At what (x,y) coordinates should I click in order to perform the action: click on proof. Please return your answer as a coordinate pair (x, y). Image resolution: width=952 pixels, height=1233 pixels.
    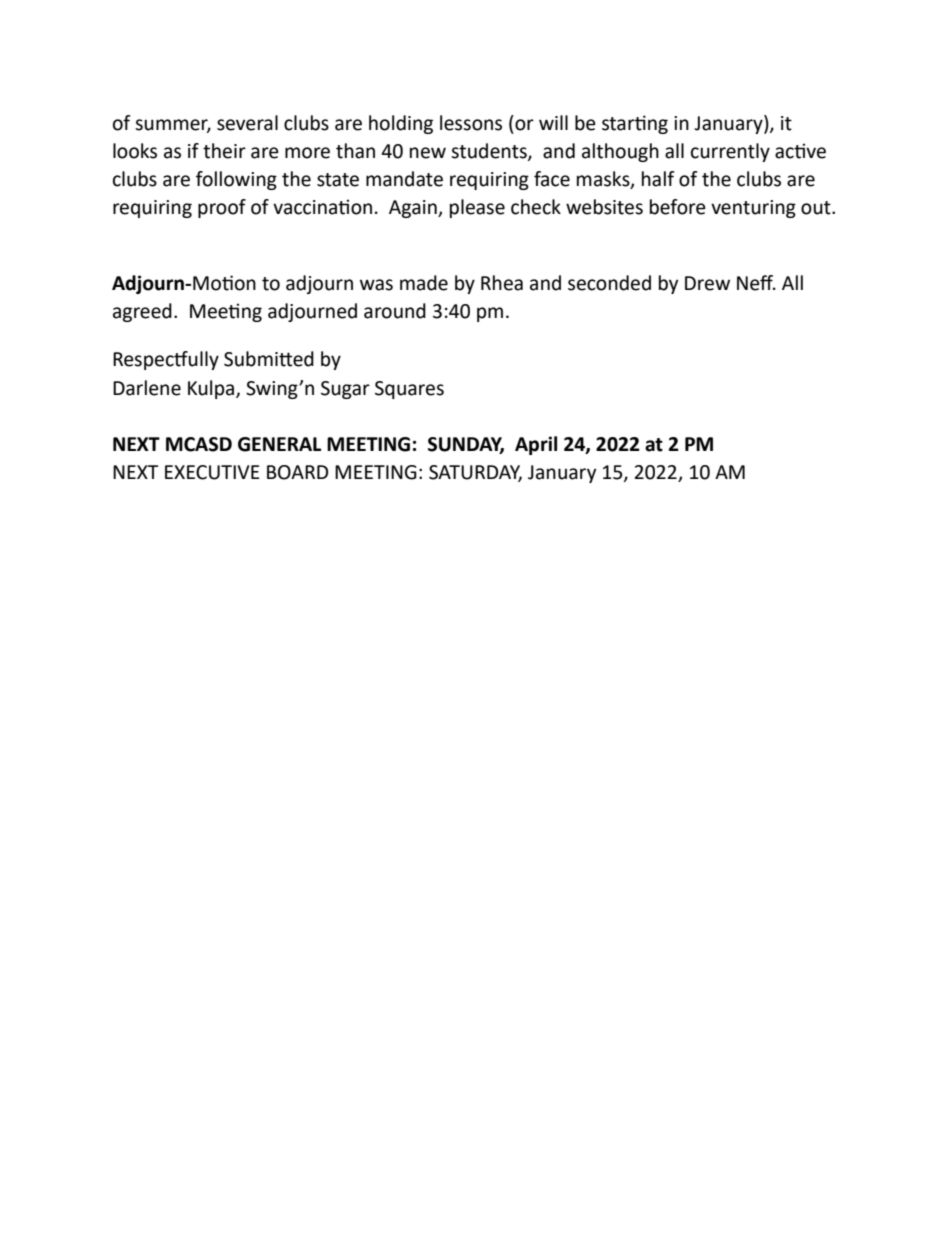
    Looking at the image, I should click on (222, 208).
